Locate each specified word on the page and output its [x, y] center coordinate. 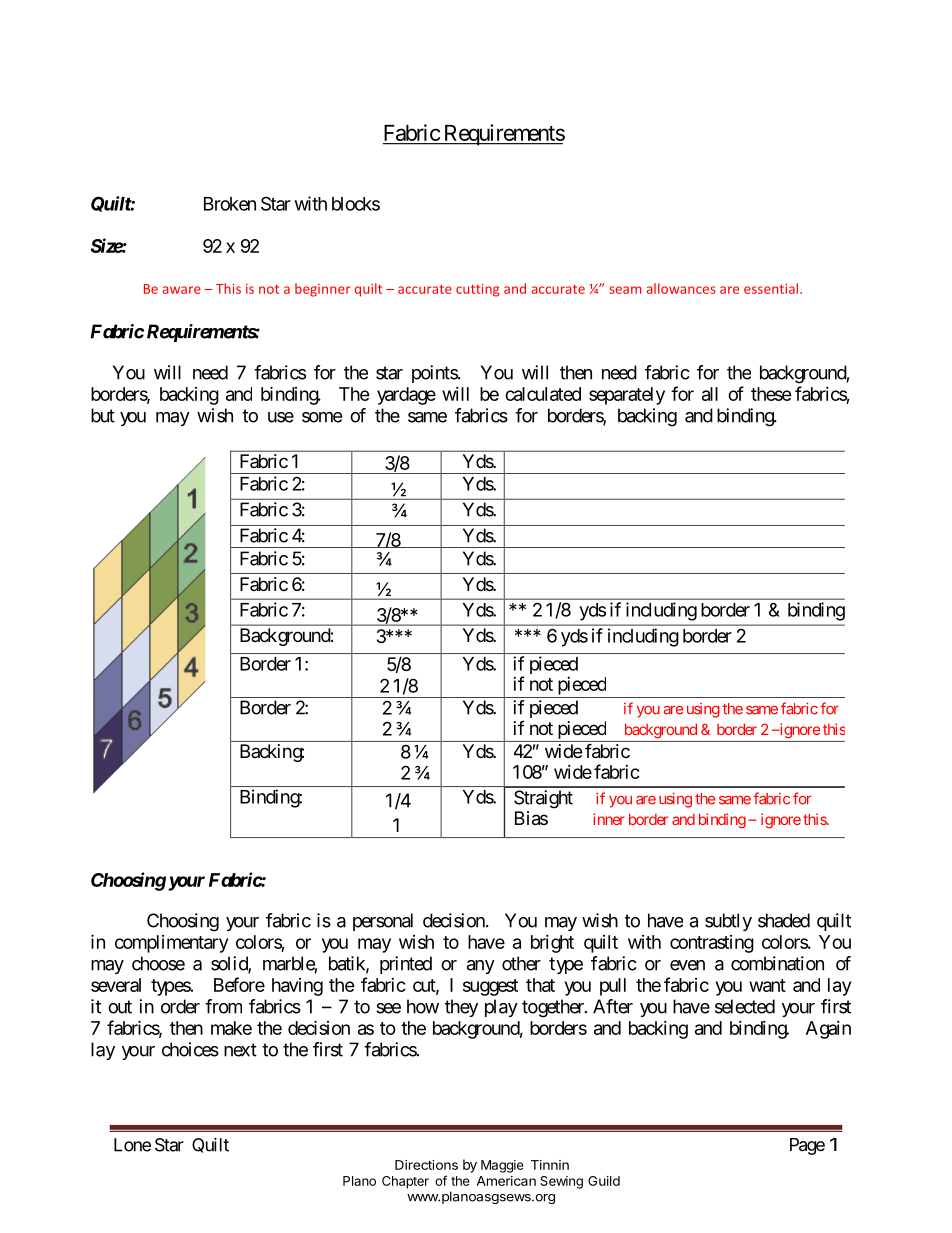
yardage [406, 396]
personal [383, 922]
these [771, 394]
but [103, 415]
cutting [477, 290]
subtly [728, 922]
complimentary [171, 944]
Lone [132, 1145]
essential [771, 288]
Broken [230, 204]
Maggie [502, 1166]
